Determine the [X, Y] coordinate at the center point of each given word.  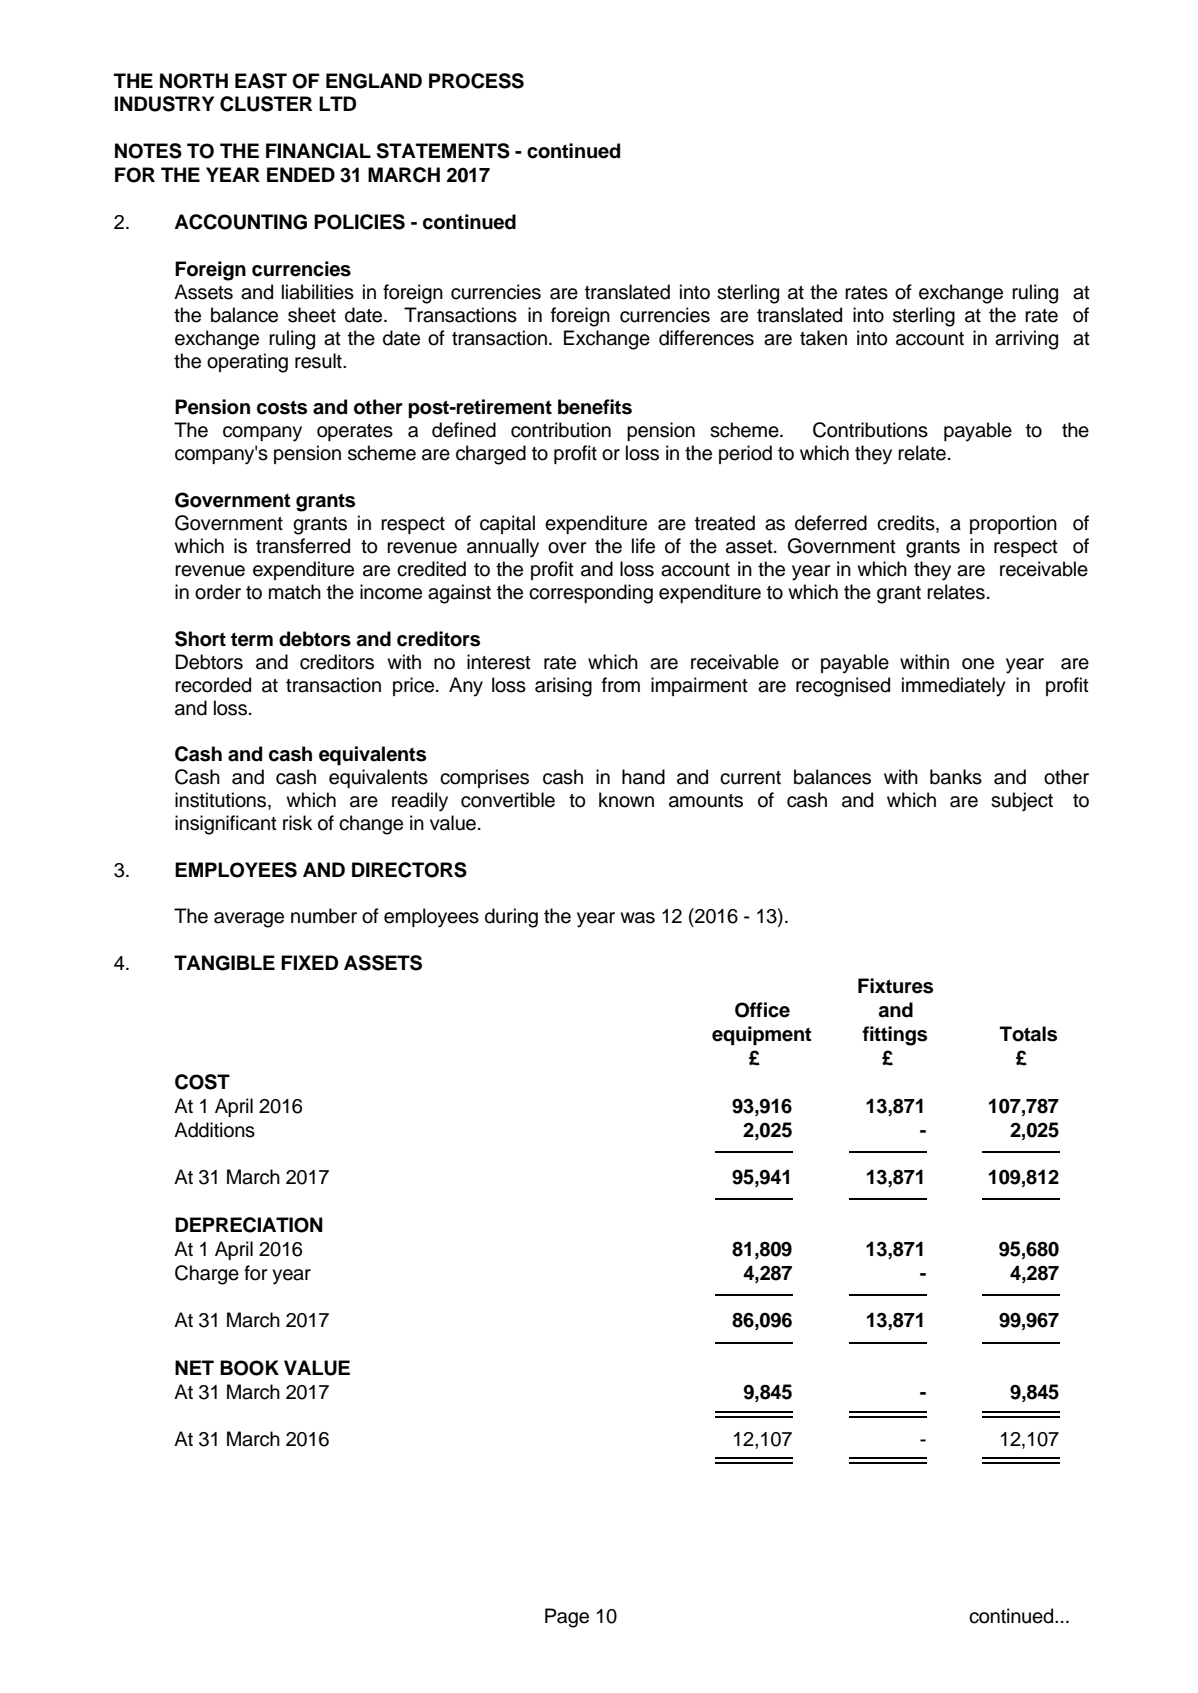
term [252, 640]
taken [823, 338]
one [978, 664]
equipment [762, 1035]
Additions [214, 1130]
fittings [894, 1036]
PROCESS [476, 81]
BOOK [249, 1368]
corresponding [591, 594]
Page [567, 1618]
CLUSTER [266, 104]
